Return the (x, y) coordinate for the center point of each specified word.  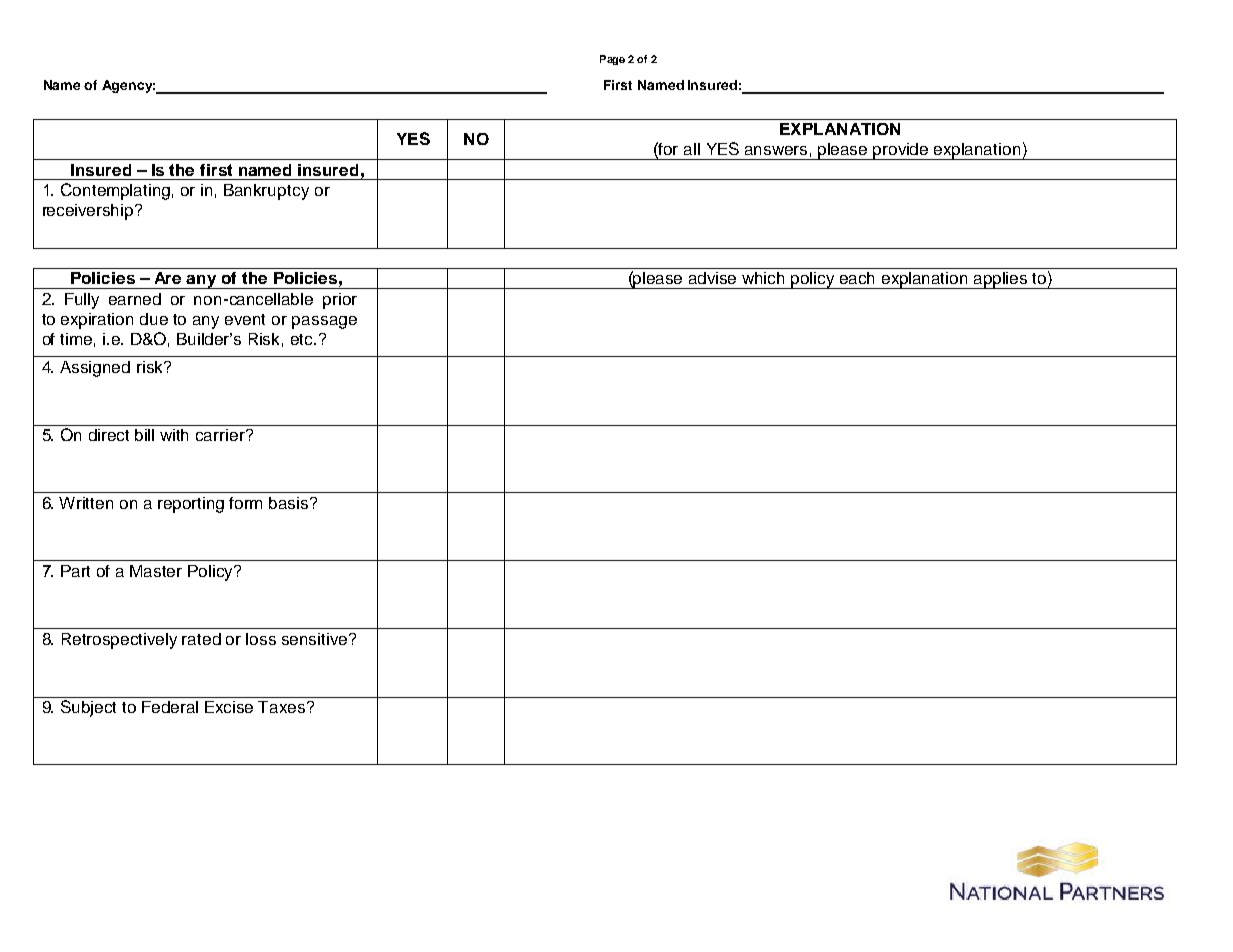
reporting (191, 505)
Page (612, 60)
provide (901, 151)
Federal (170, 707)
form (245, 503)
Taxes (283, 707)
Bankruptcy (266, 192)
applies (1001, 280)
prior (340, 301)
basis (290, 503)
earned (135, 299)
